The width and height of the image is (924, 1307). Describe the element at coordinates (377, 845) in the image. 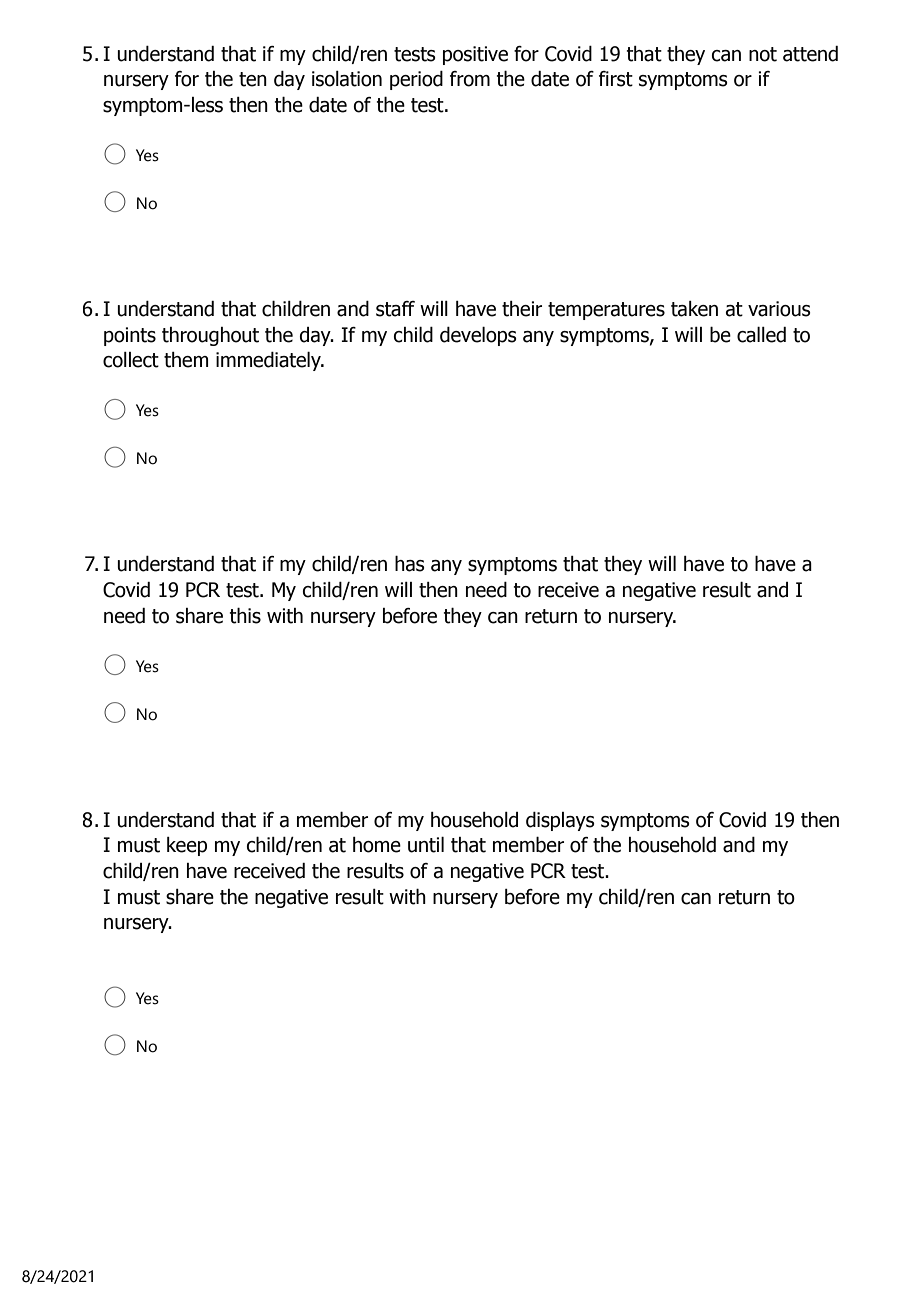

I see `home` at that location.
